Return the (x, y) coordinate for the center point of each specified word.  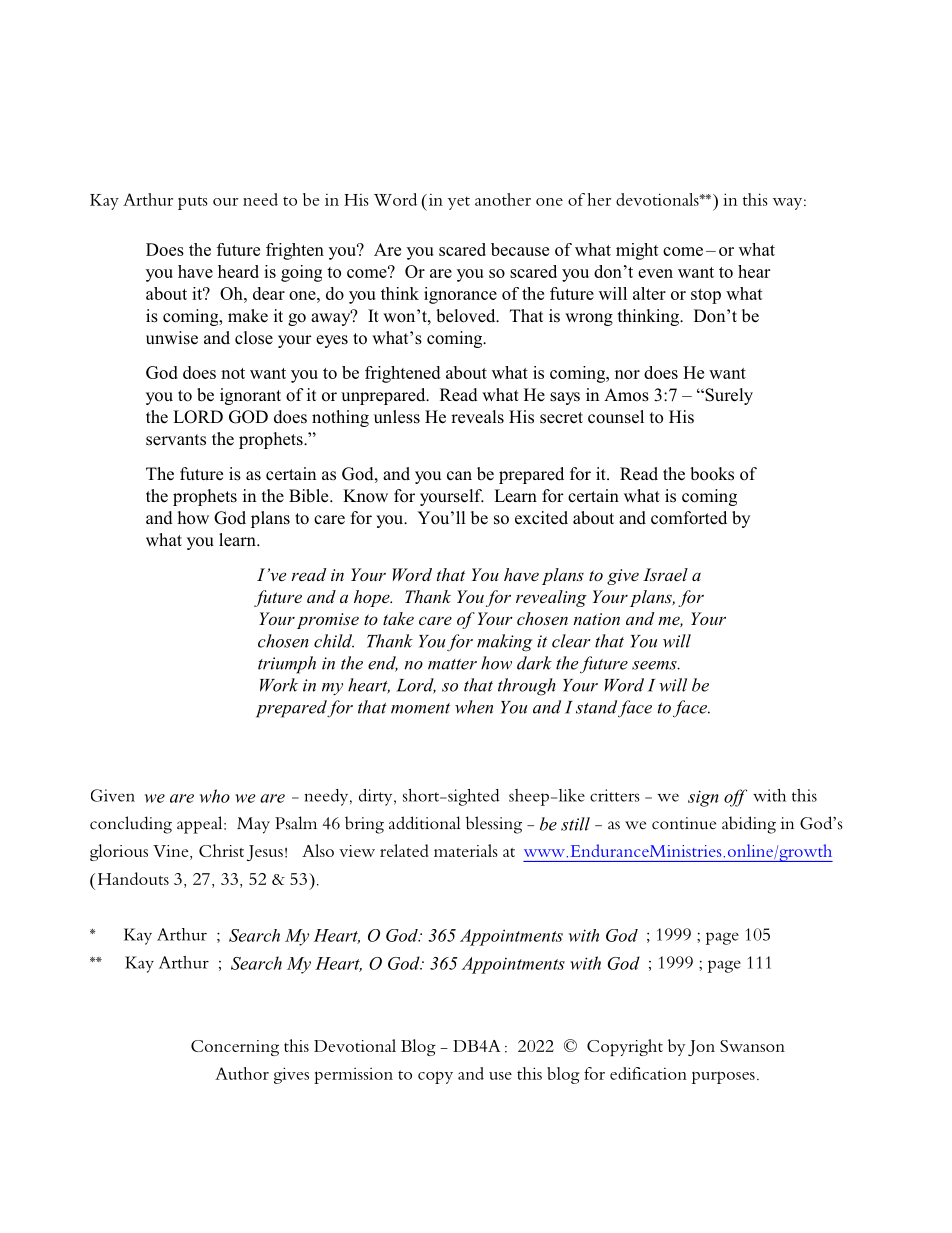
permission (353, 1076)
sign (703, 798)
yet (459, 203)
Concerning (235, 1048)
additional (424, 823)
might (637, 251)
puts (193, 203)
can (459, 476)
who (215, 796)
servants (176, 440)
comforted (689, 518)
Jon (701, 1048)
